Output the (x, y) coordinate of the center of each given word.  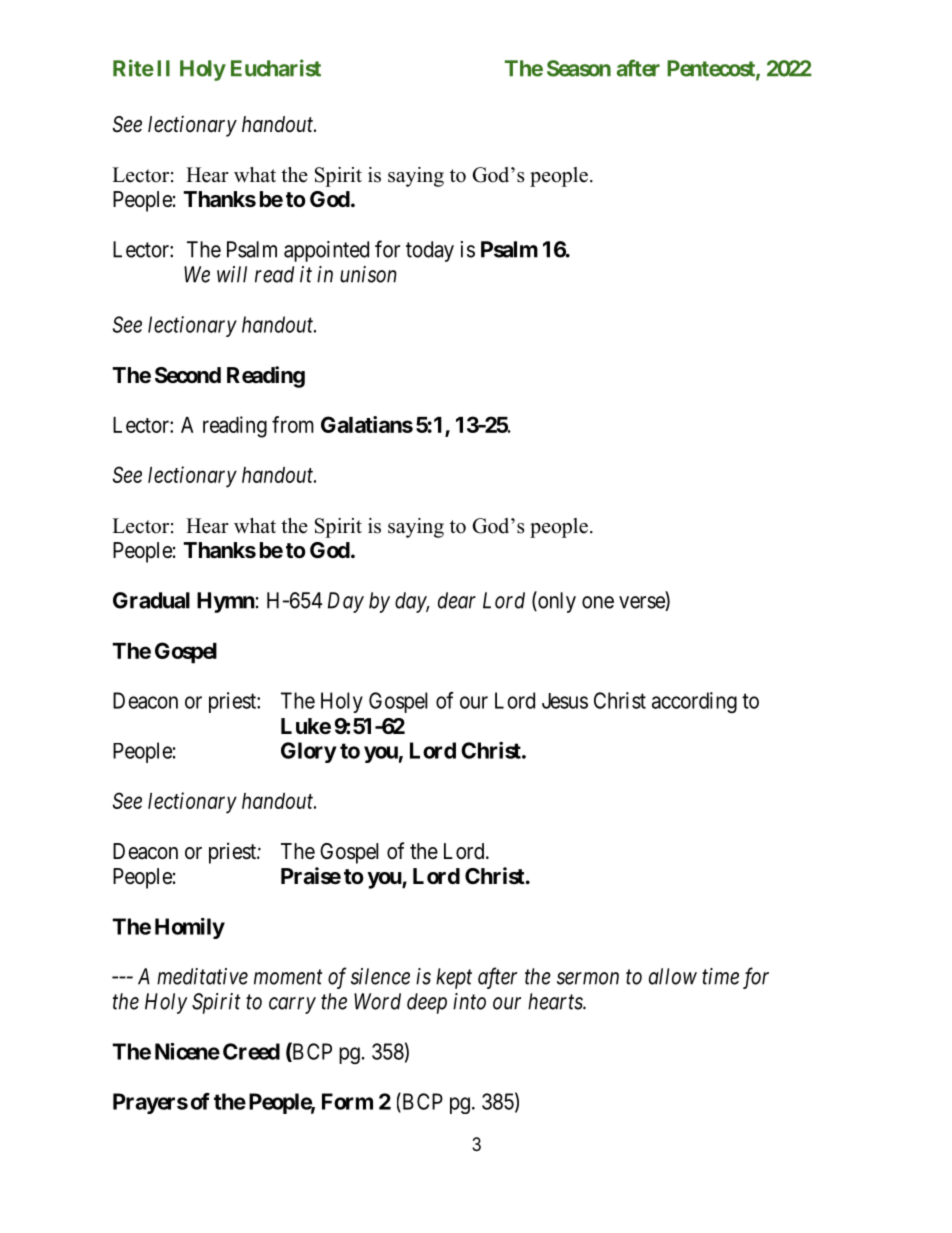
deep (427, 1003)
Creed (251, 1051)
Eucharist (276, 68)
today (430, 251)
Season (579, 68)
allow (673, 976)
